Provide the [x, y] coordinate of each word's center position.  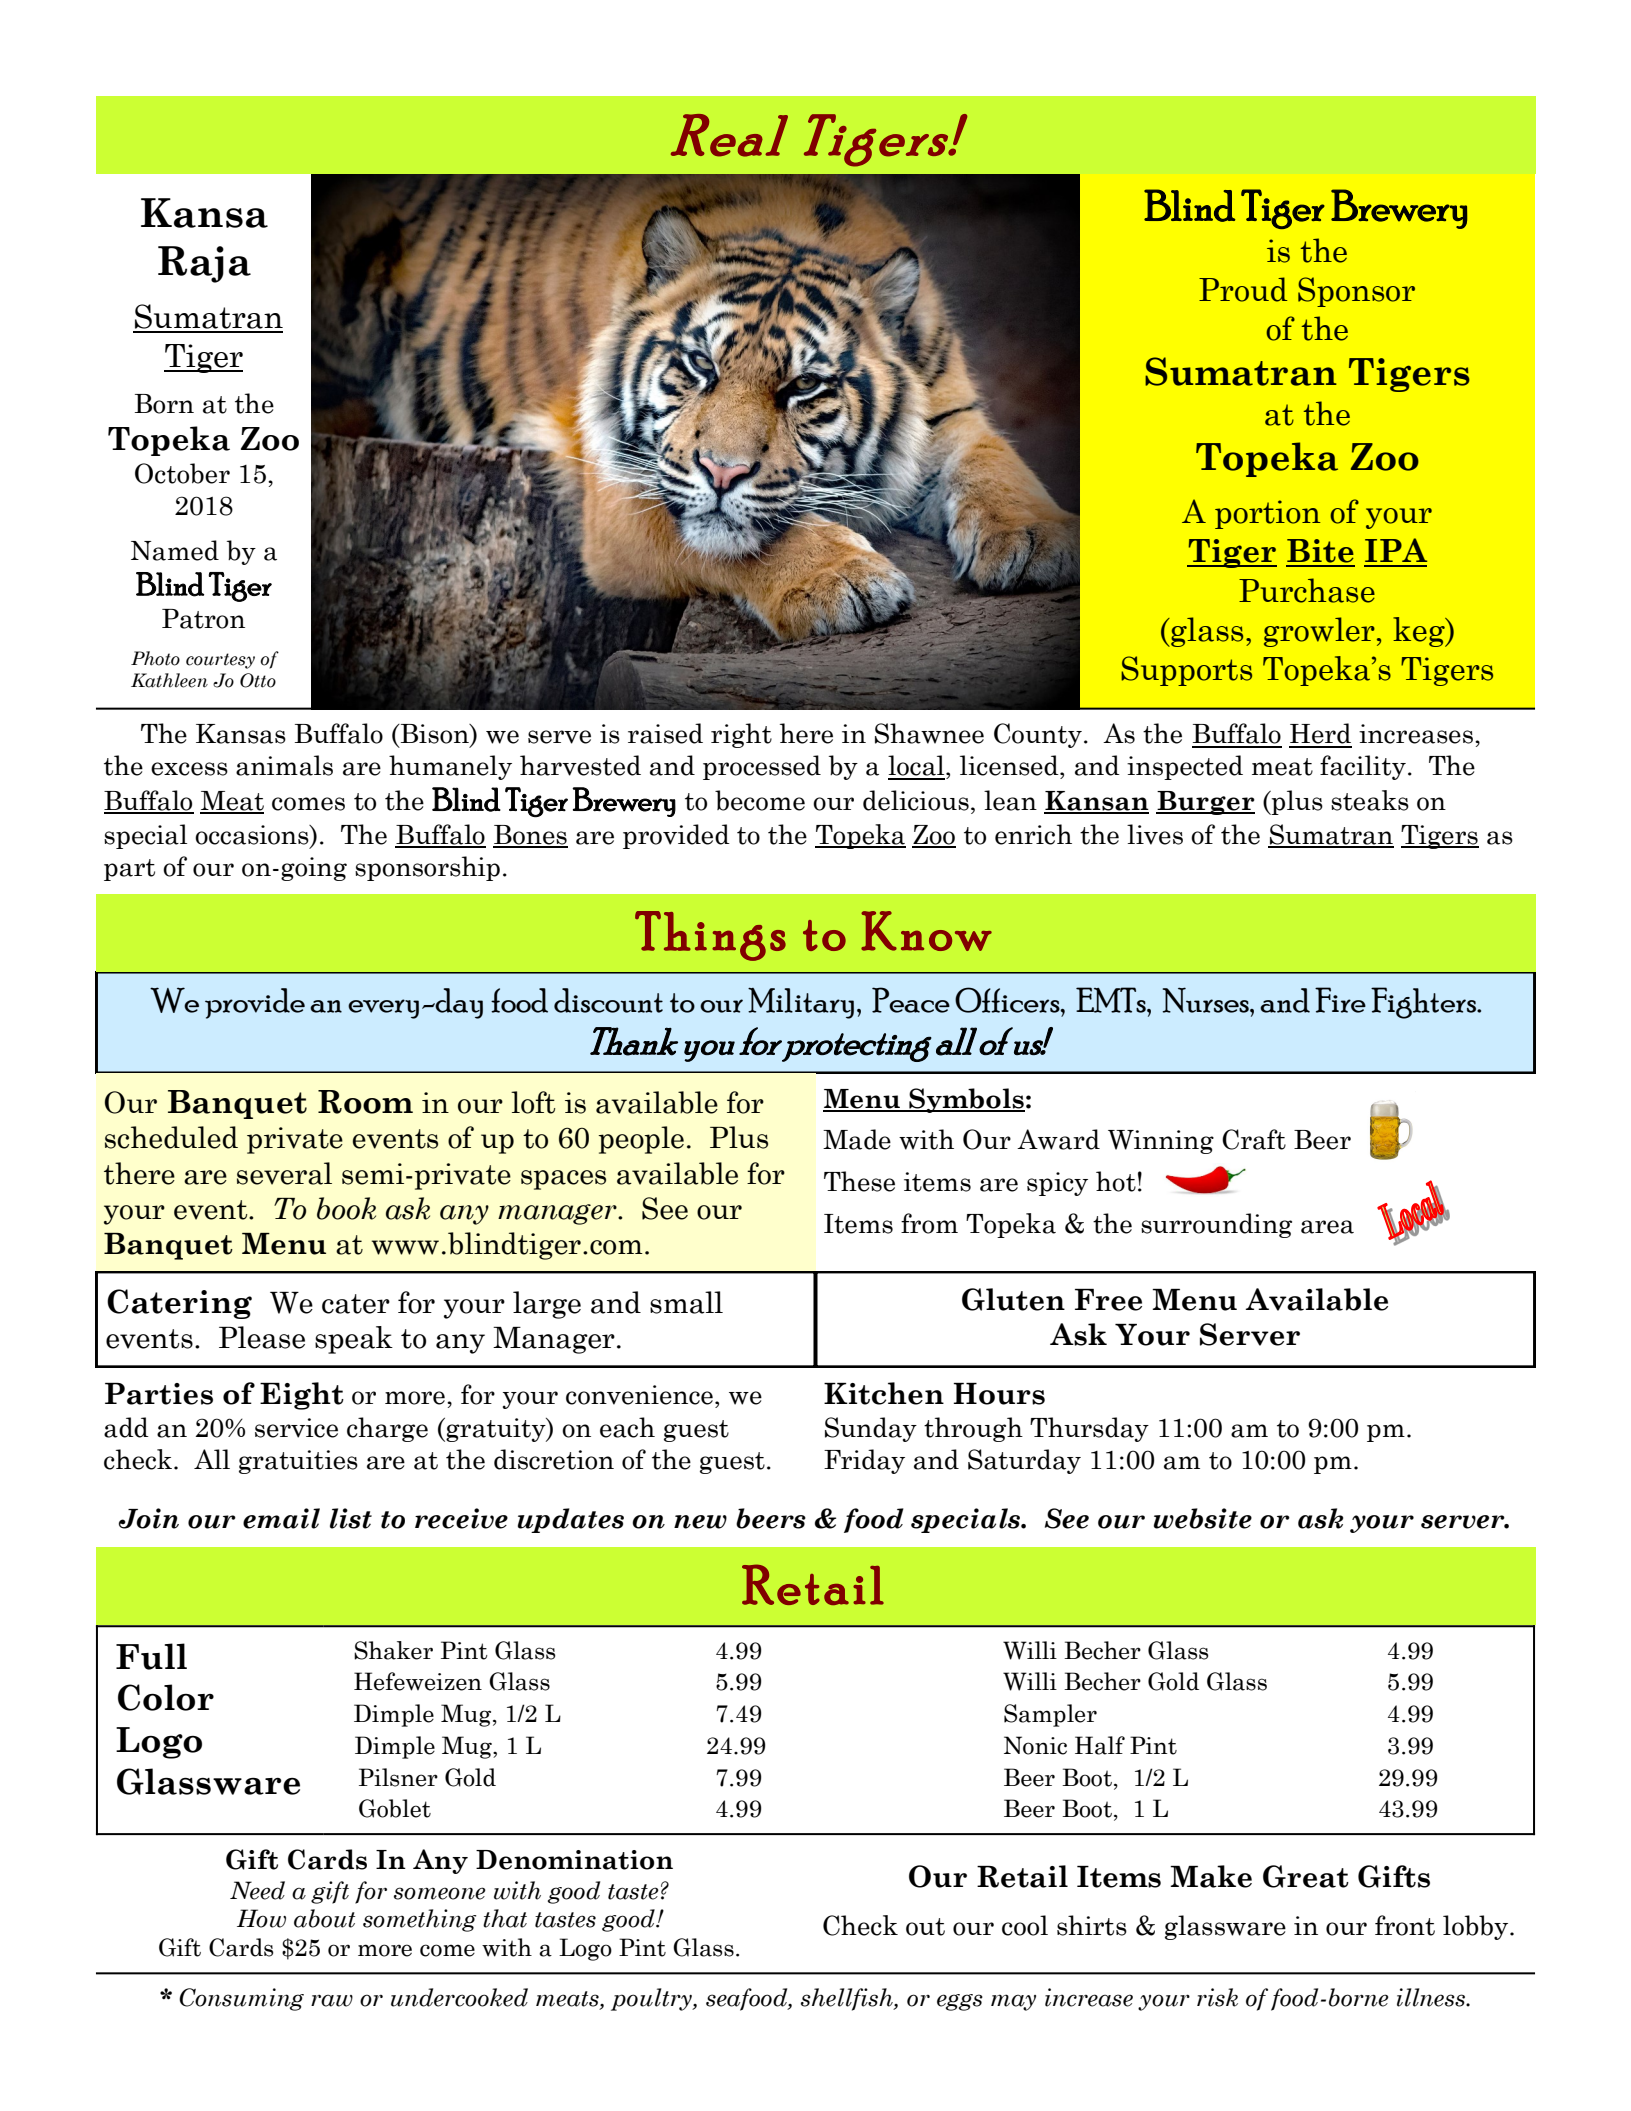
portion [1268, 514]
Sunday [871, 1429]
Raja [204, 264]
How [261, 1918]
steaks [1370, 800]
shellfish [848, 1999]
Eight [302, 1396]
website [1203, 1518]
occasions [253, 835]
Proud [1243, 289]
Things [710, 936]
